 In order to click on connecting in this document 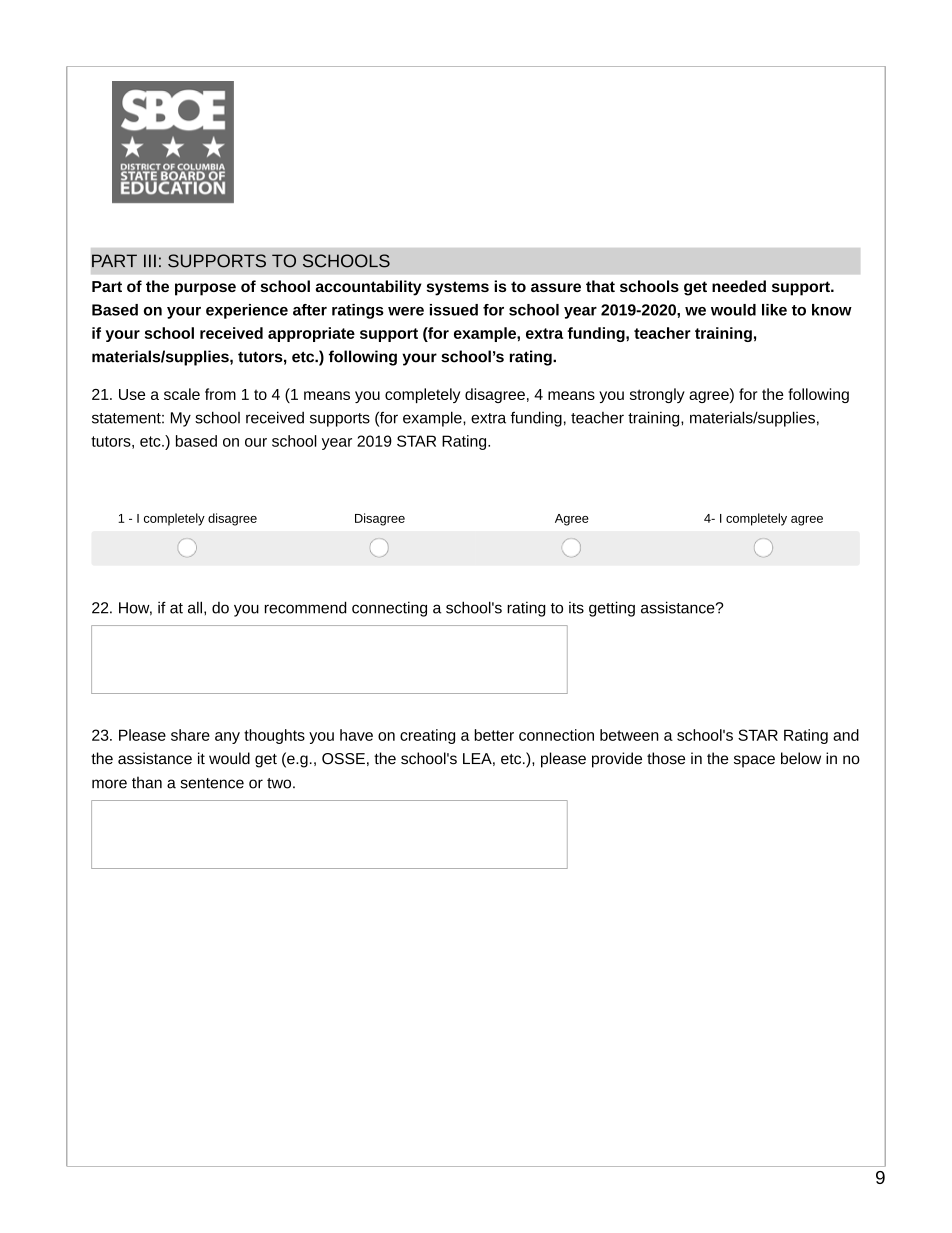, I will do `click(389, 609)`.
